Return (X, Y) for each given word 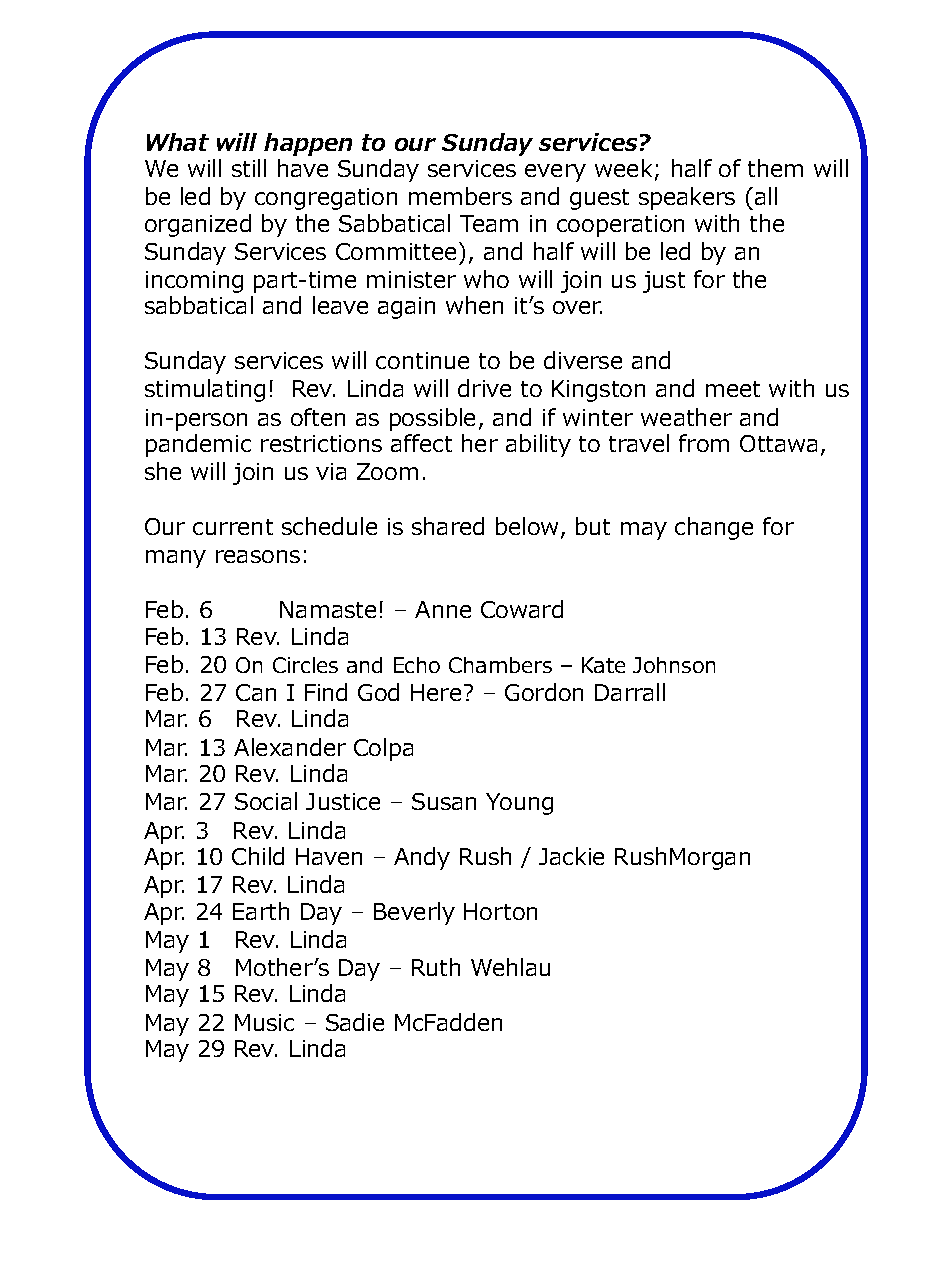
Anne (443, 609)
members (460, 196)
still (249, 168)
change (714, 528)
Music (264, 1022)
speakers (687, 198)
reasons (258, 556)
